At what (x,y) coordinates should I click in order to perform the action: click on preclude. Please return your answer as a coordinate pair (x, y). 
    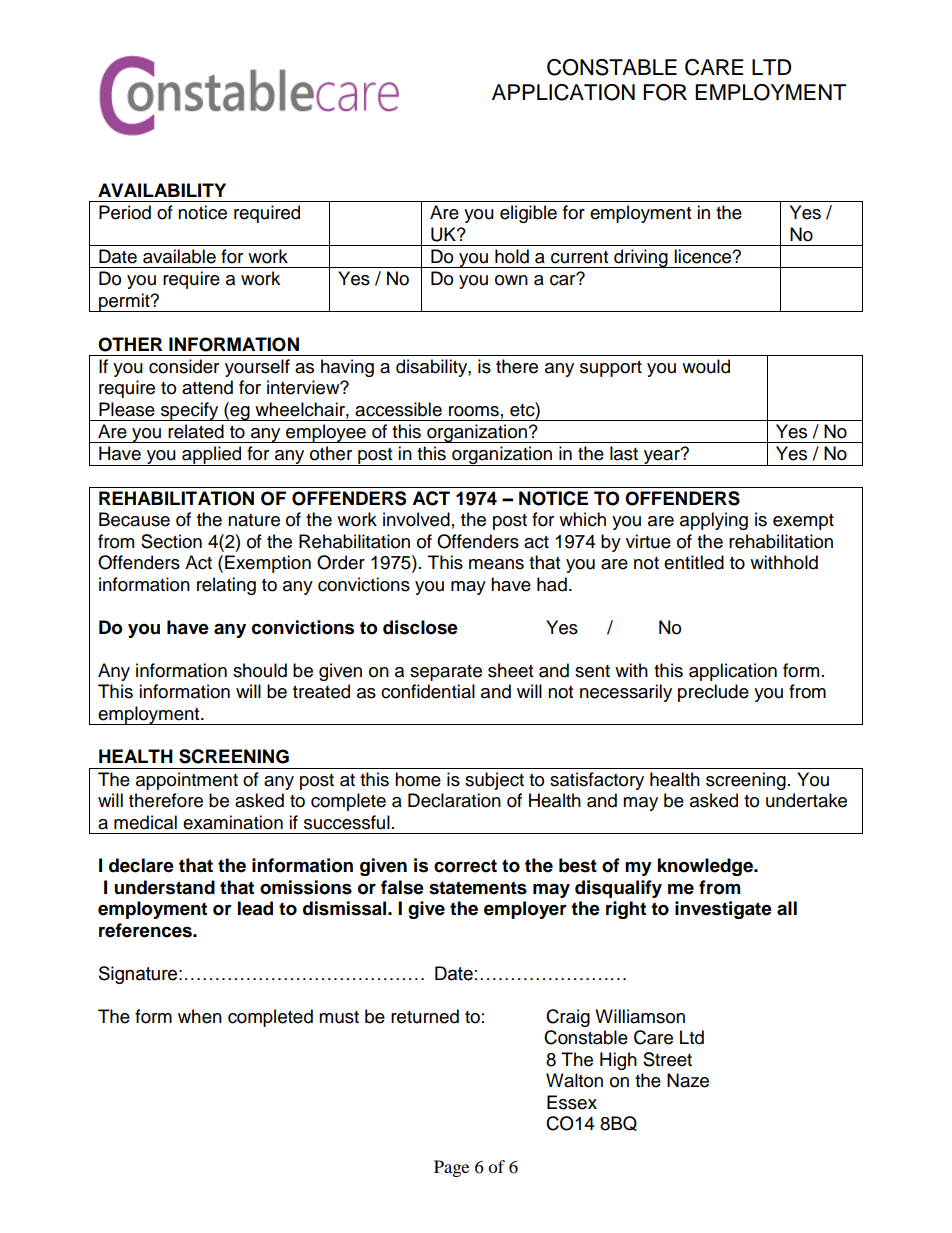
    Looking at the image, I should click on (713, 693).
